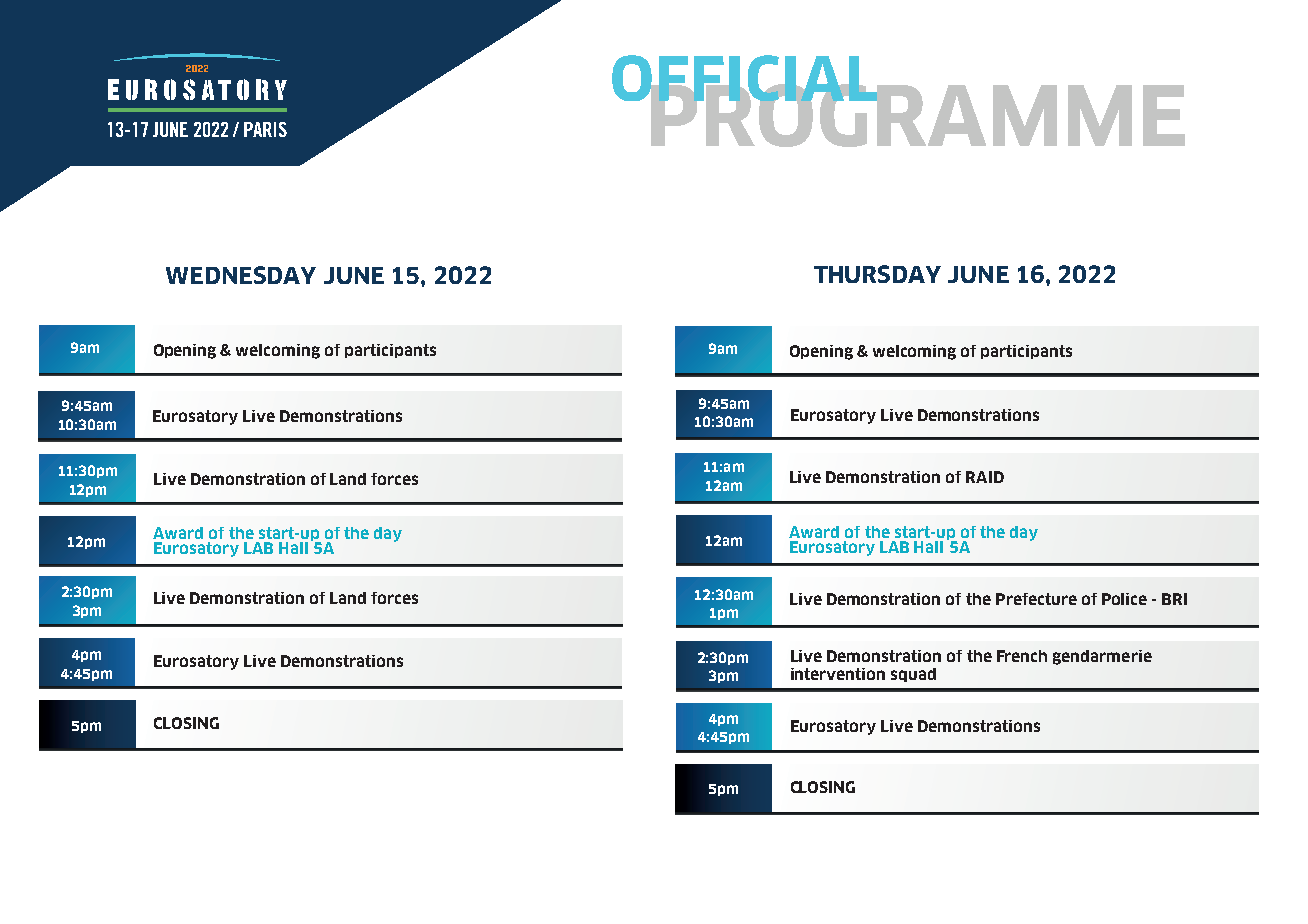 This document has width=1308, height=924. Describe the element at coordinates (1036, 599) in the document. I see `Prefecture` at that location.
